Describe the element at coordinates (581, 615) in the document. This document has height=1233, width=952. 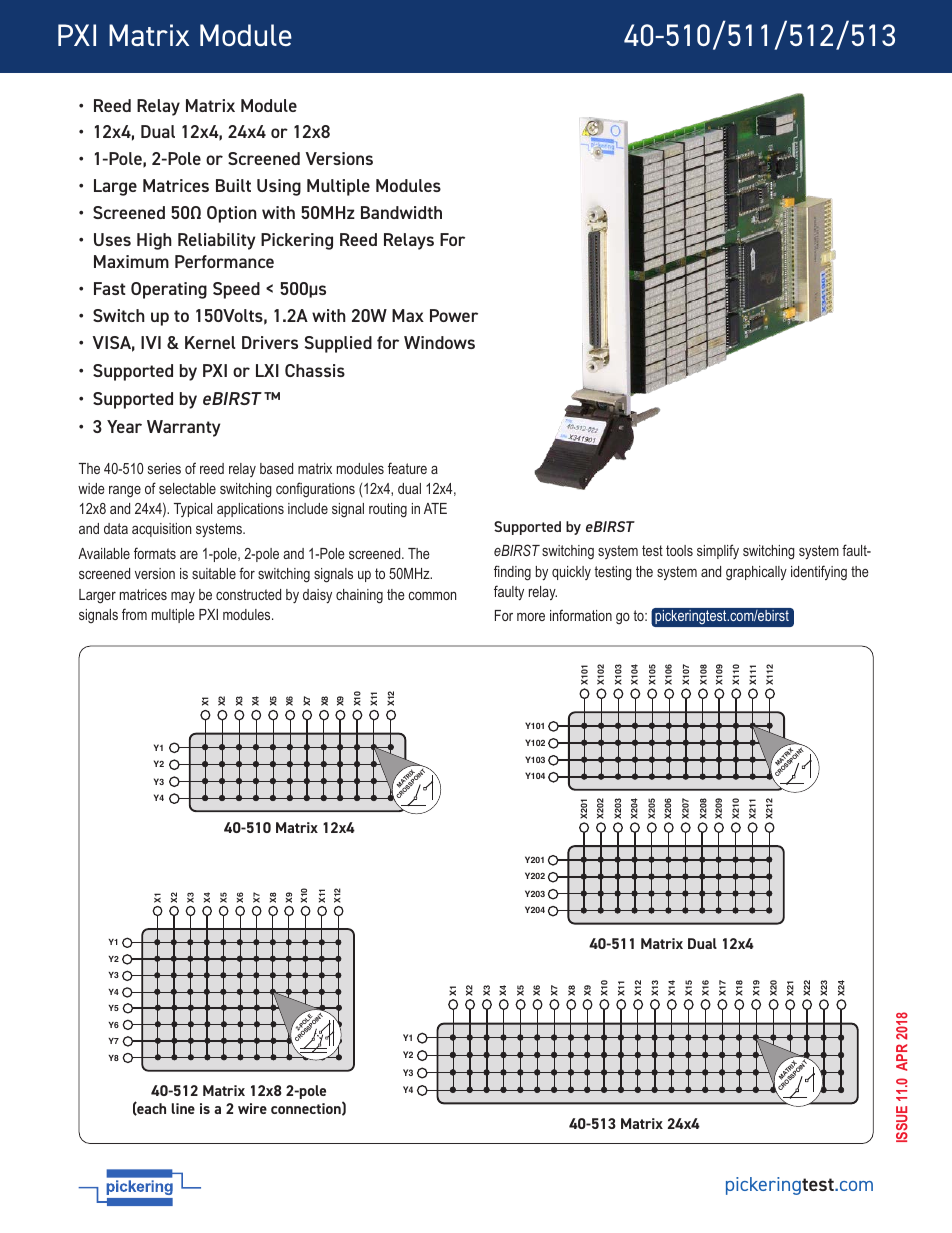
I see `information` at that location.
